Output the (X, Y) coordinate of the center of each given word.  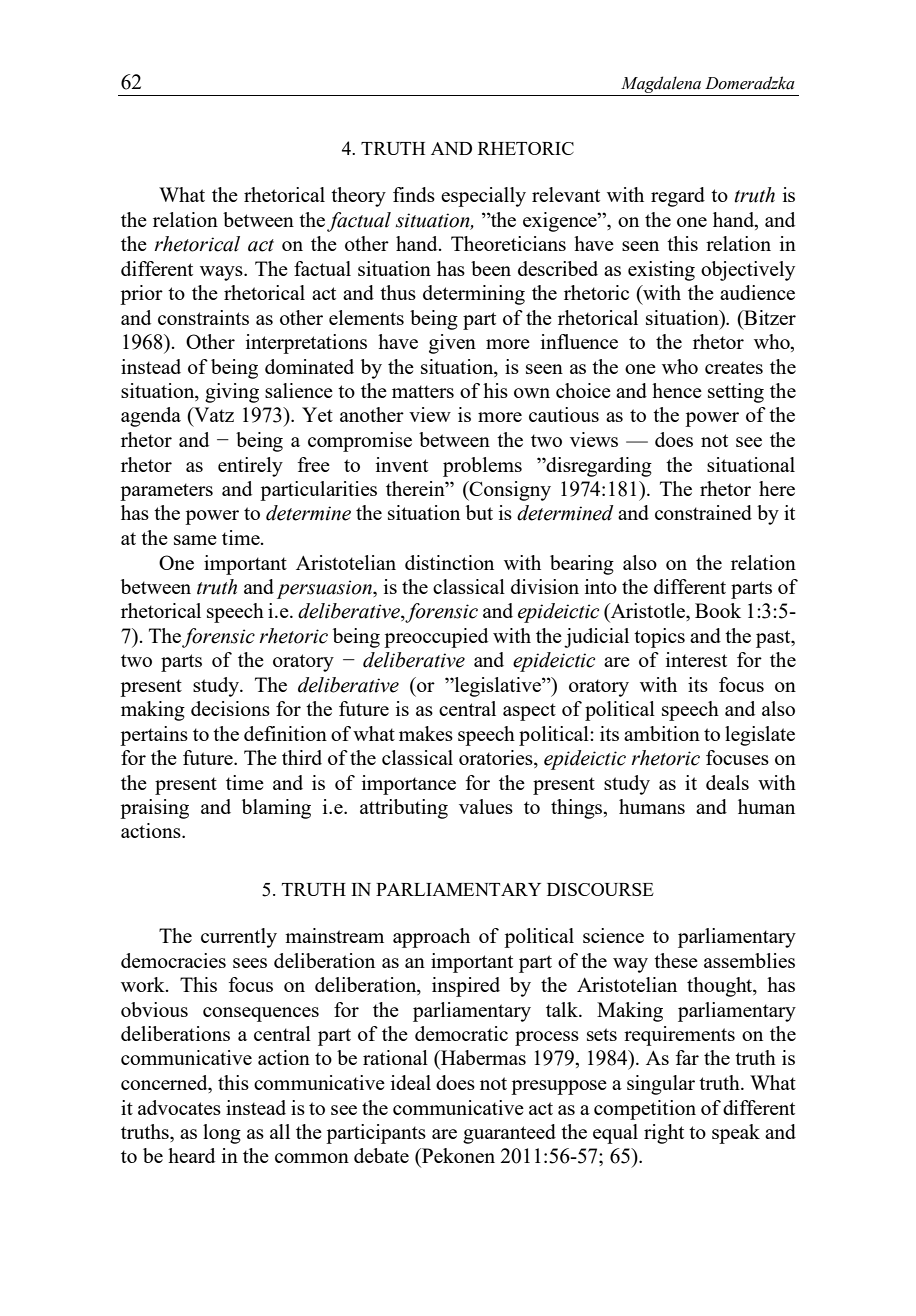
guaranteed (509, 1134)
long (222, 1134)
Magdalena (661, 84)
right (664, 1134)
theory (358, 197)
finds (414, 194)
